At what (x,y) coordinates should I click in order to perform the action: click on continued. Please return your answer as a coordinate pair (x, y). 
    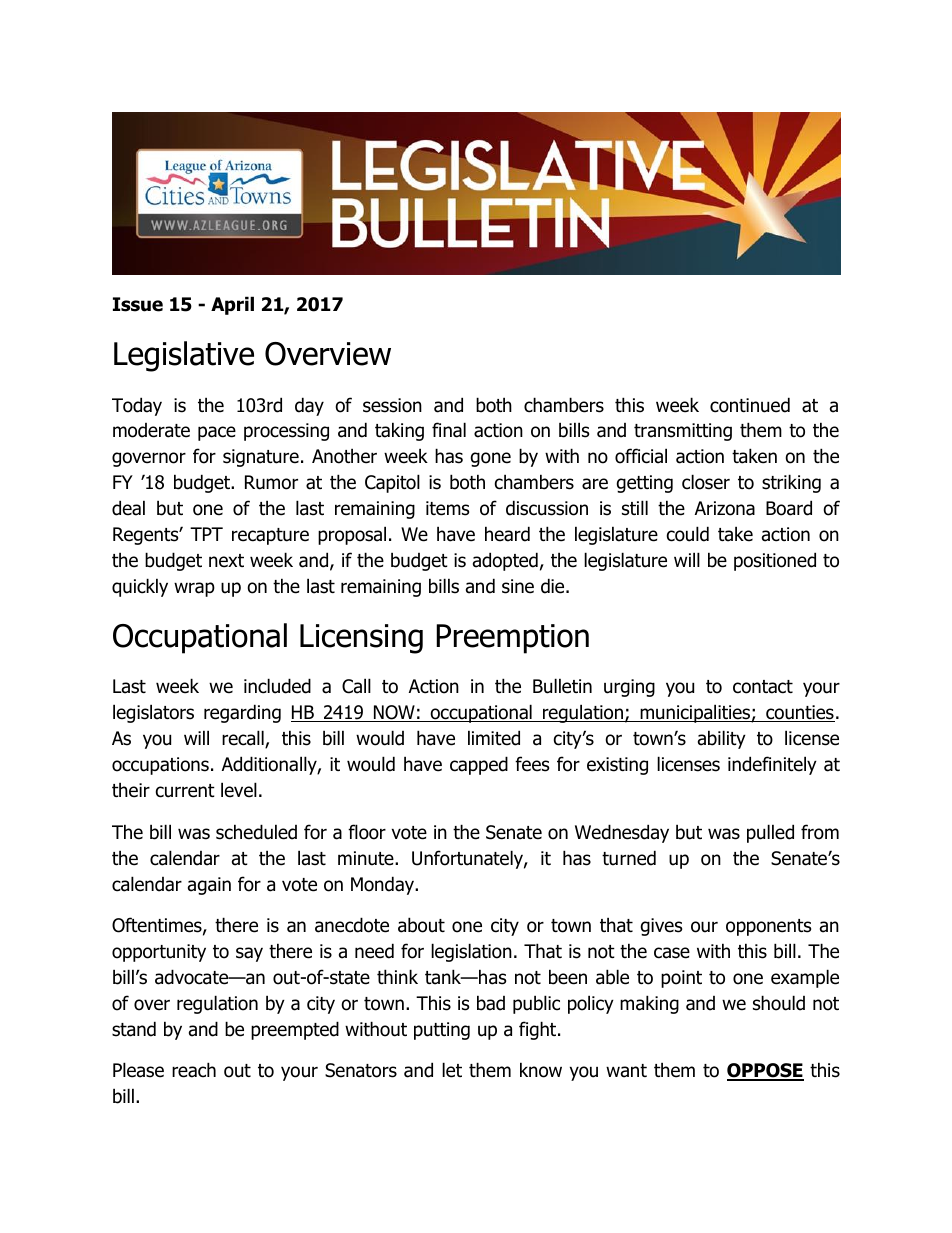
    Looking at the image, I should click on (750, 405).
